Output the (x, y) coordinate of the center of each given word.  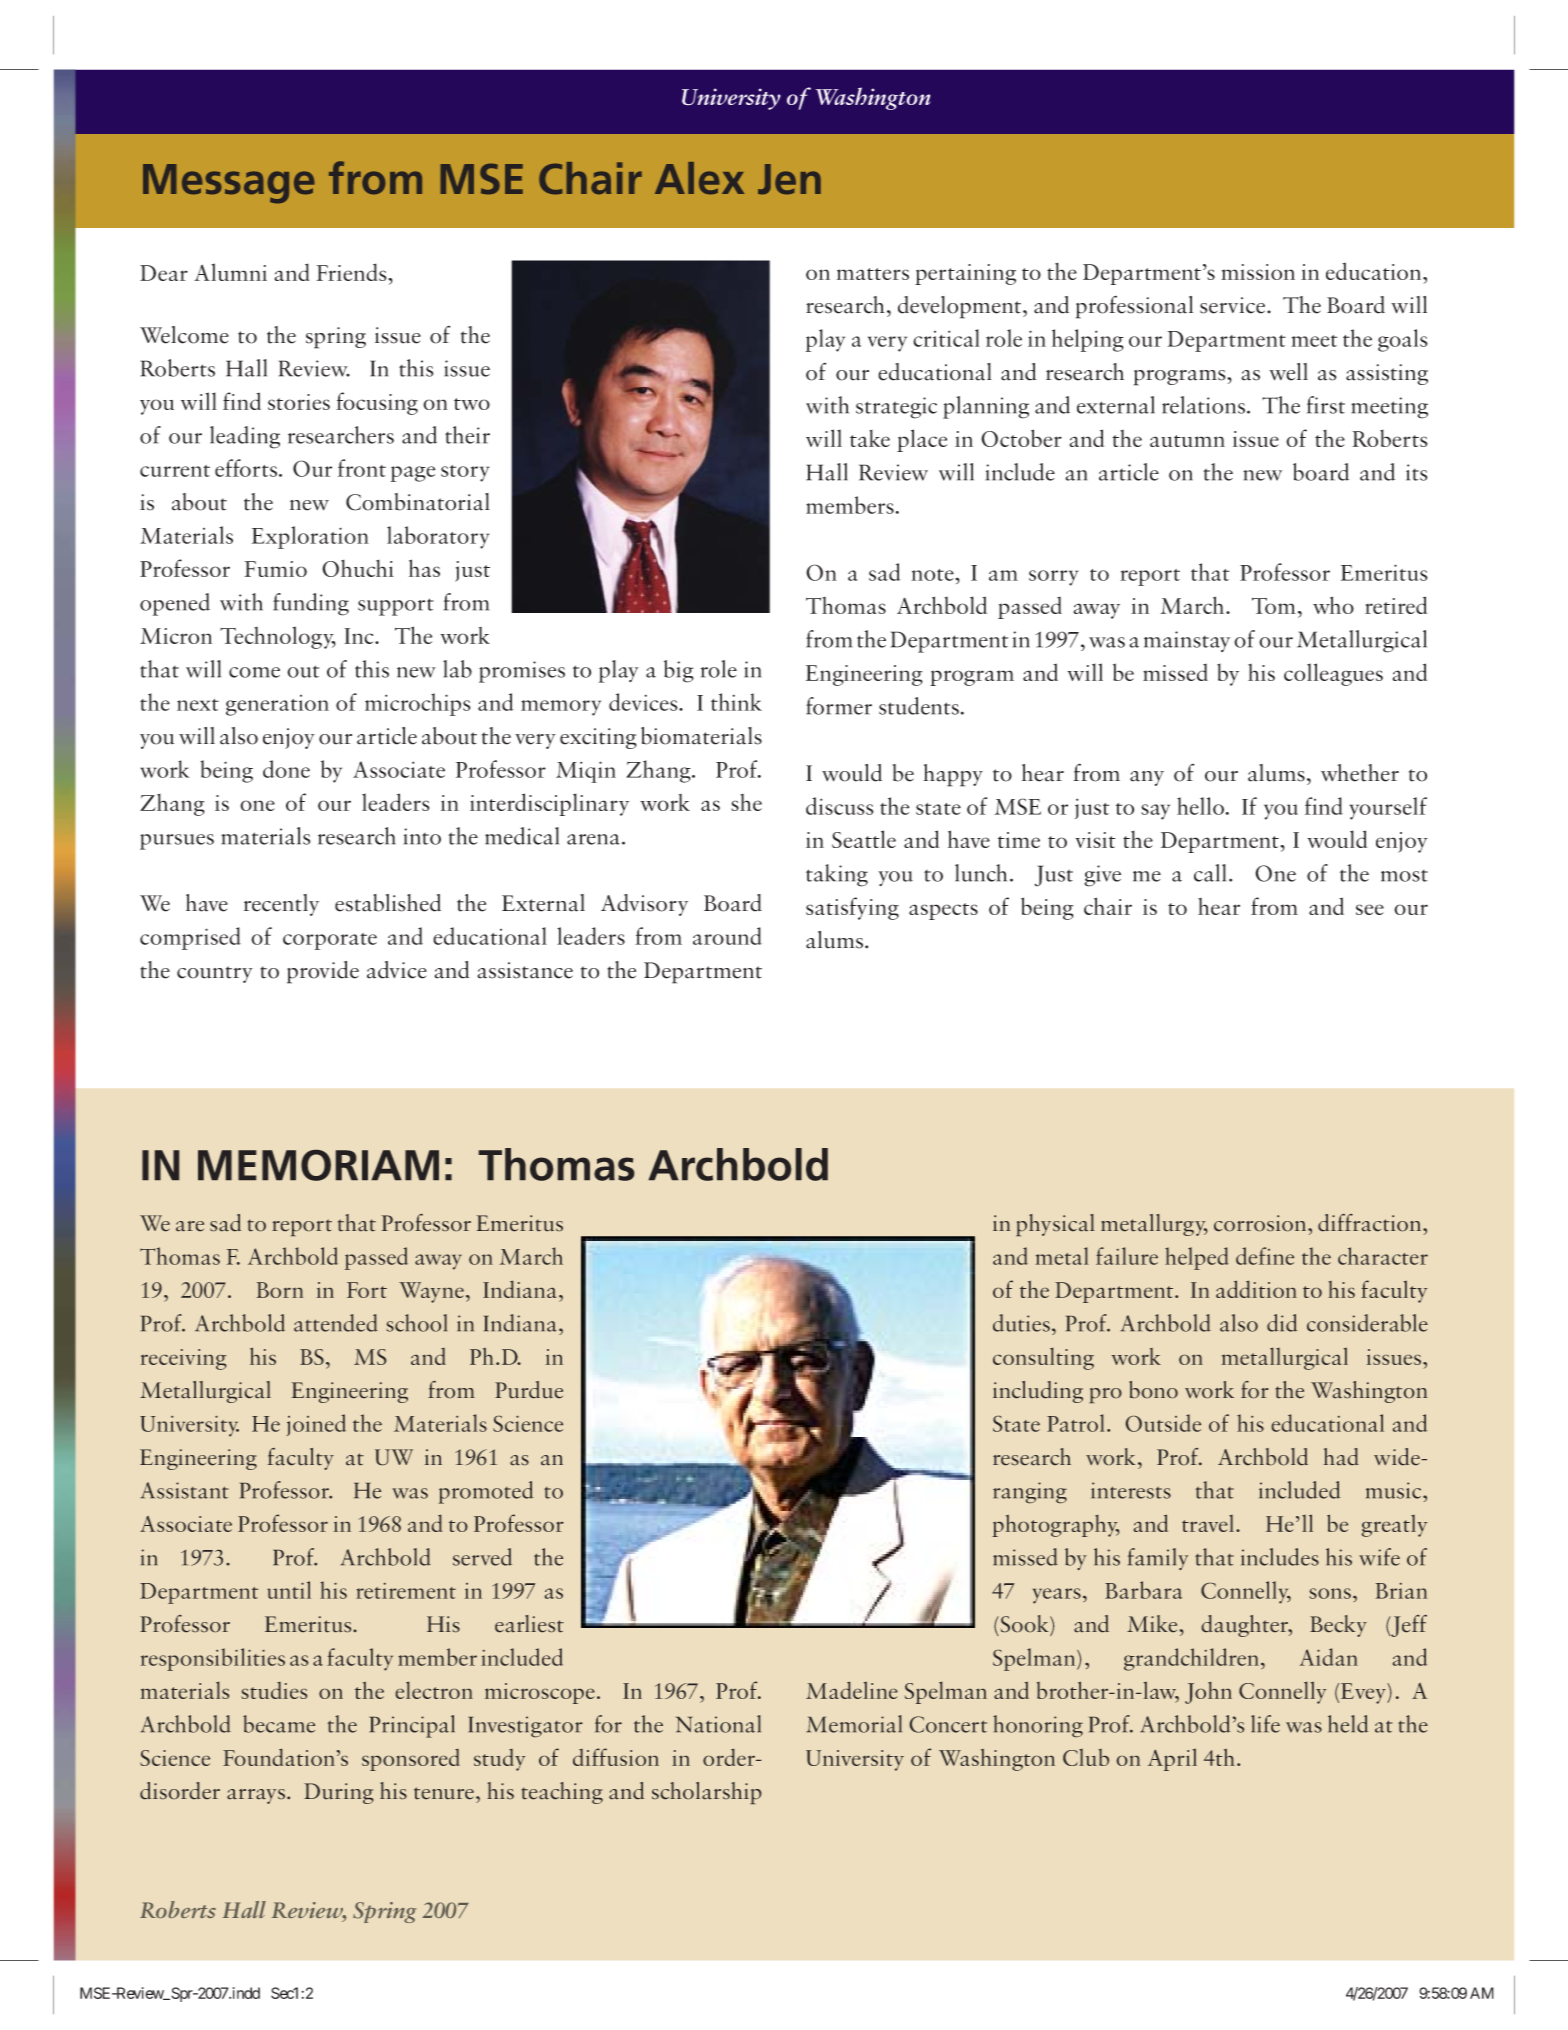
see (1370, 909)
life (1265, 1724)
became (279, 1724)
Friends (352, 272)
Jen (789, 179)
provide (323, 972)
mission (1258, 272)
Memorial (854, 1724)
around (727, 936)
